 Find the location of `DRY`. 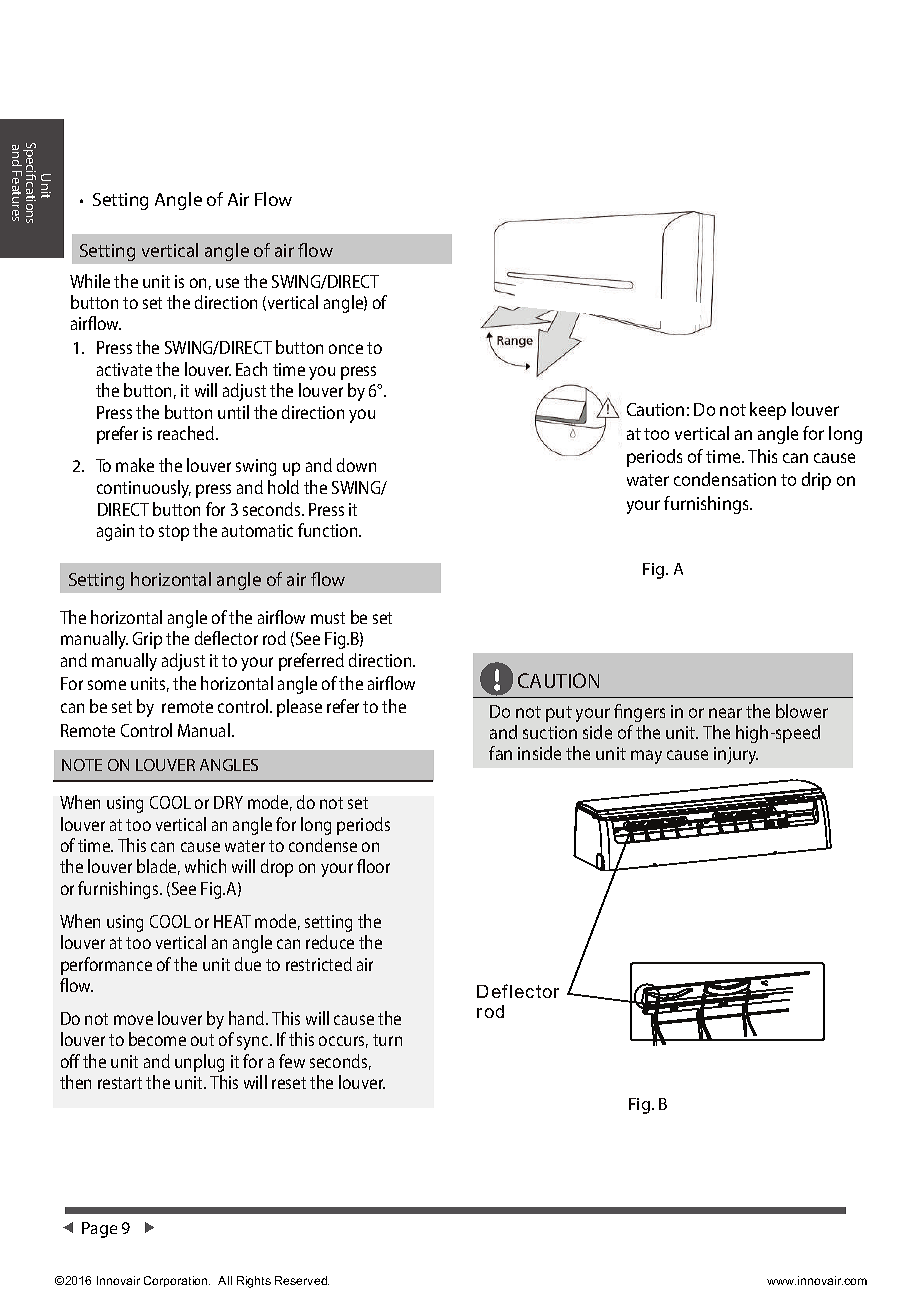

DRY is located at coordinates (228, 802).
